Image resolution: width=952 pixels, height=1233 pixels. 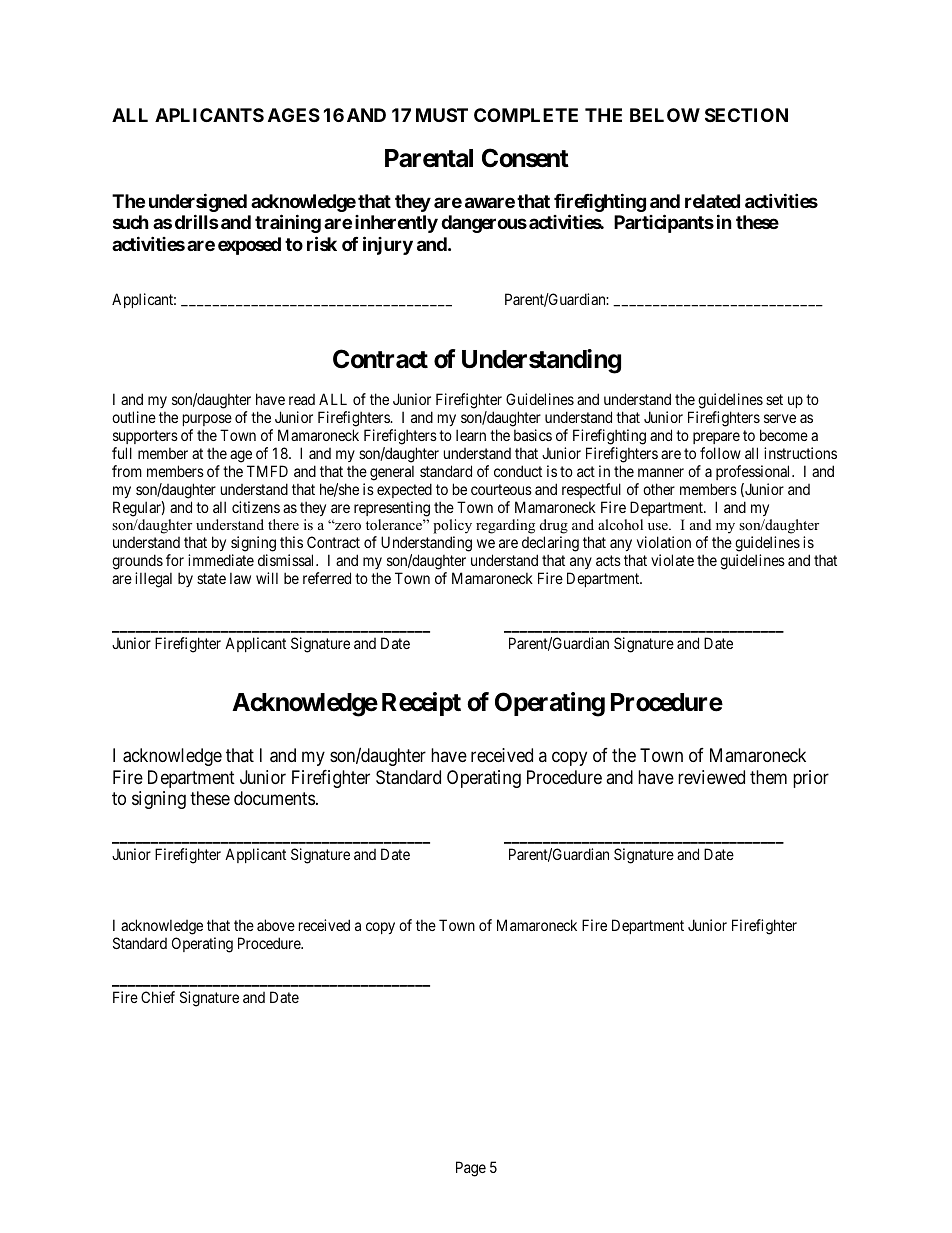 I want to click on documents, so click(x=274, y=798).
